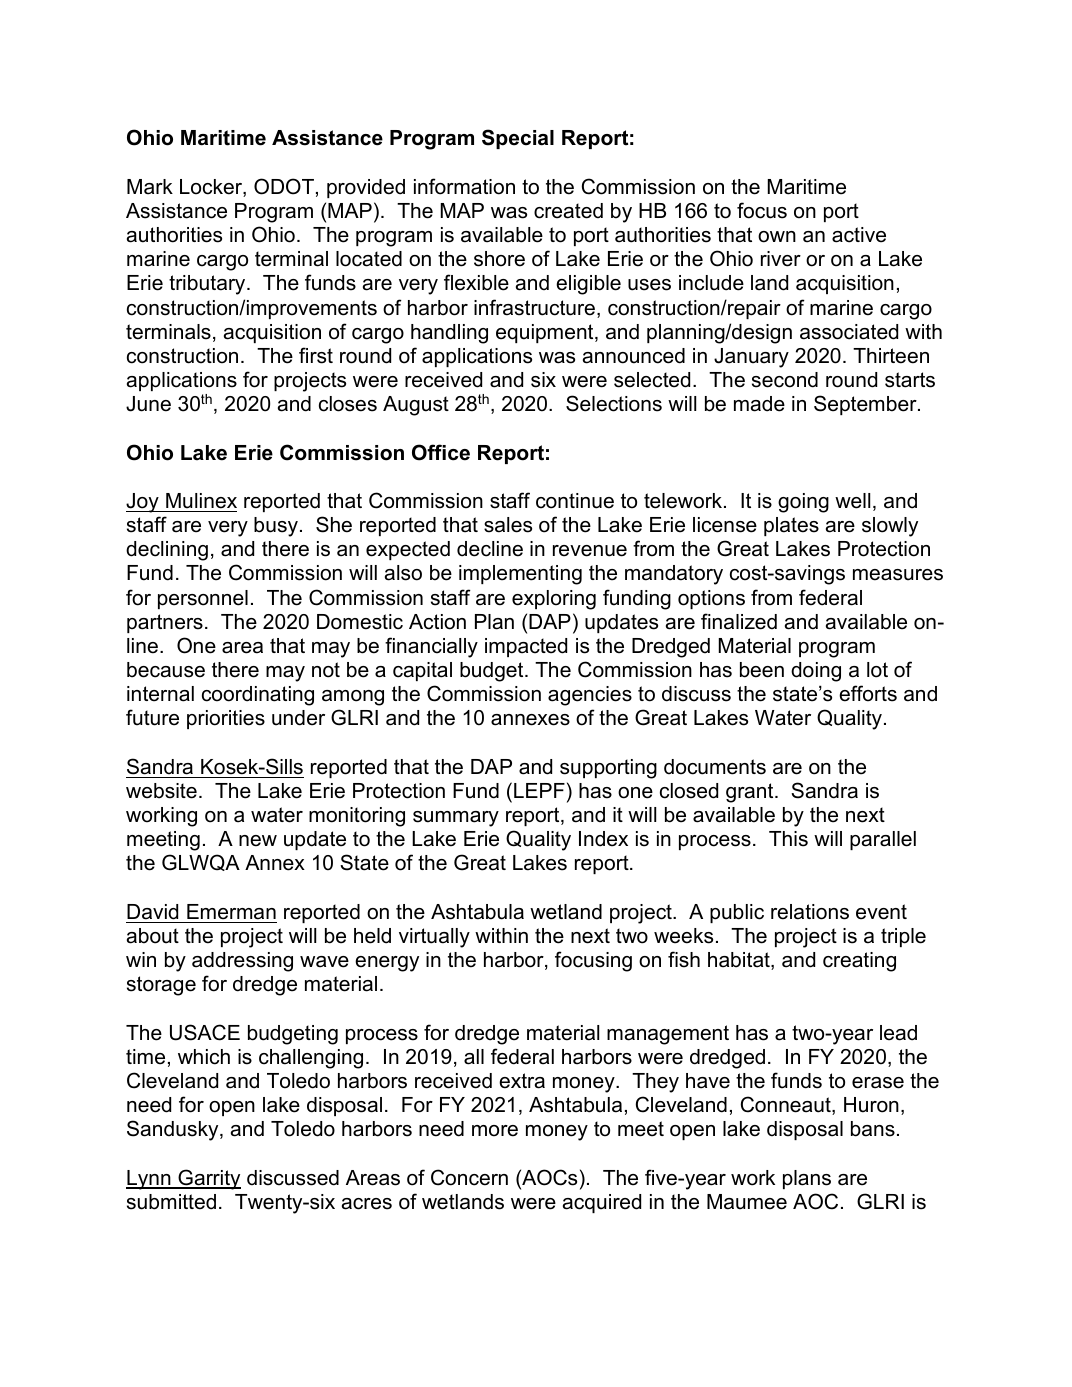 This screenshot has width=1072, height=1387. Describe the element at coordinates (226, 719) in the screenshot. I see `priorities` at that location.
